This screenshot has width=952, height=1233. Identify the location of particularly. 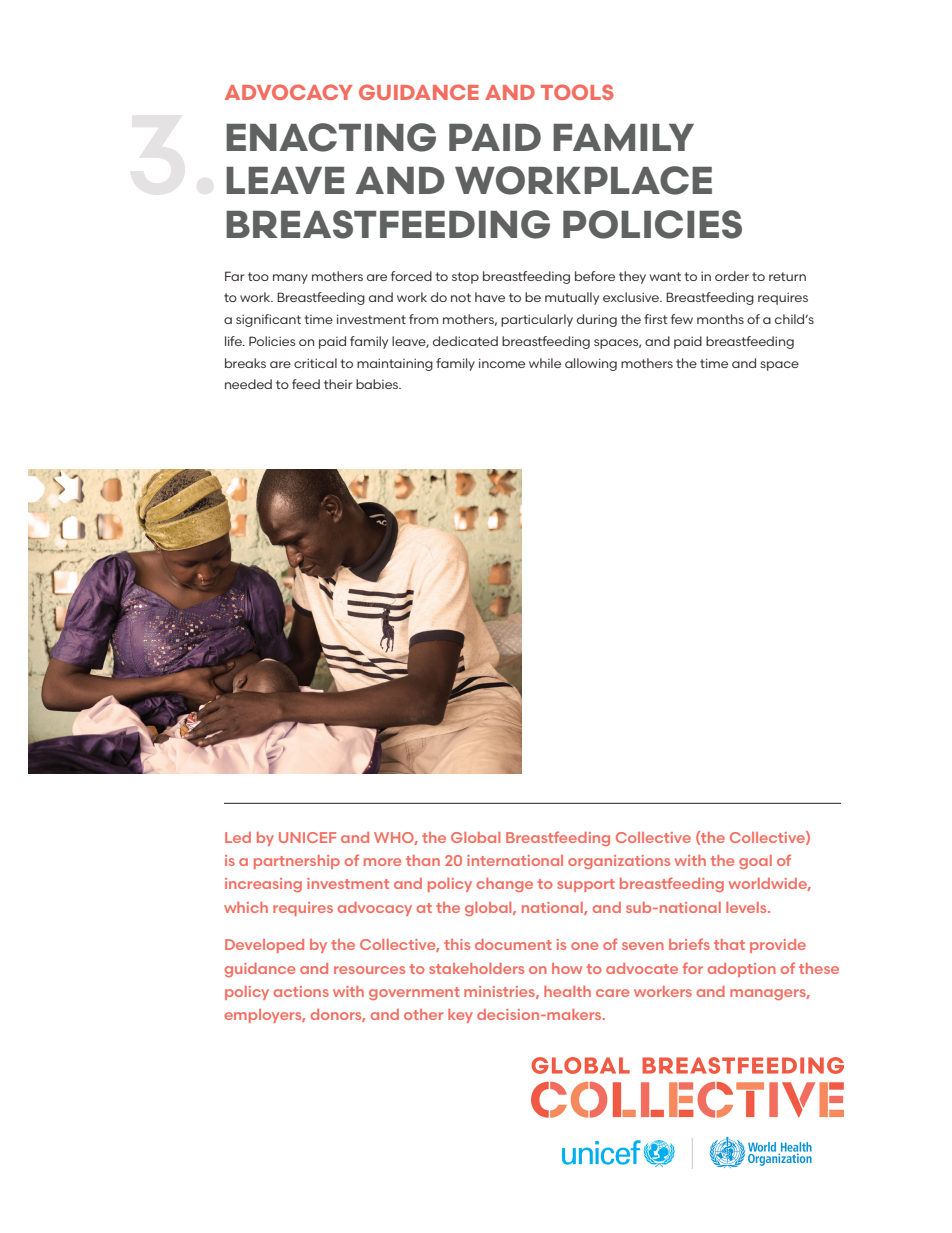
(537, 320).
